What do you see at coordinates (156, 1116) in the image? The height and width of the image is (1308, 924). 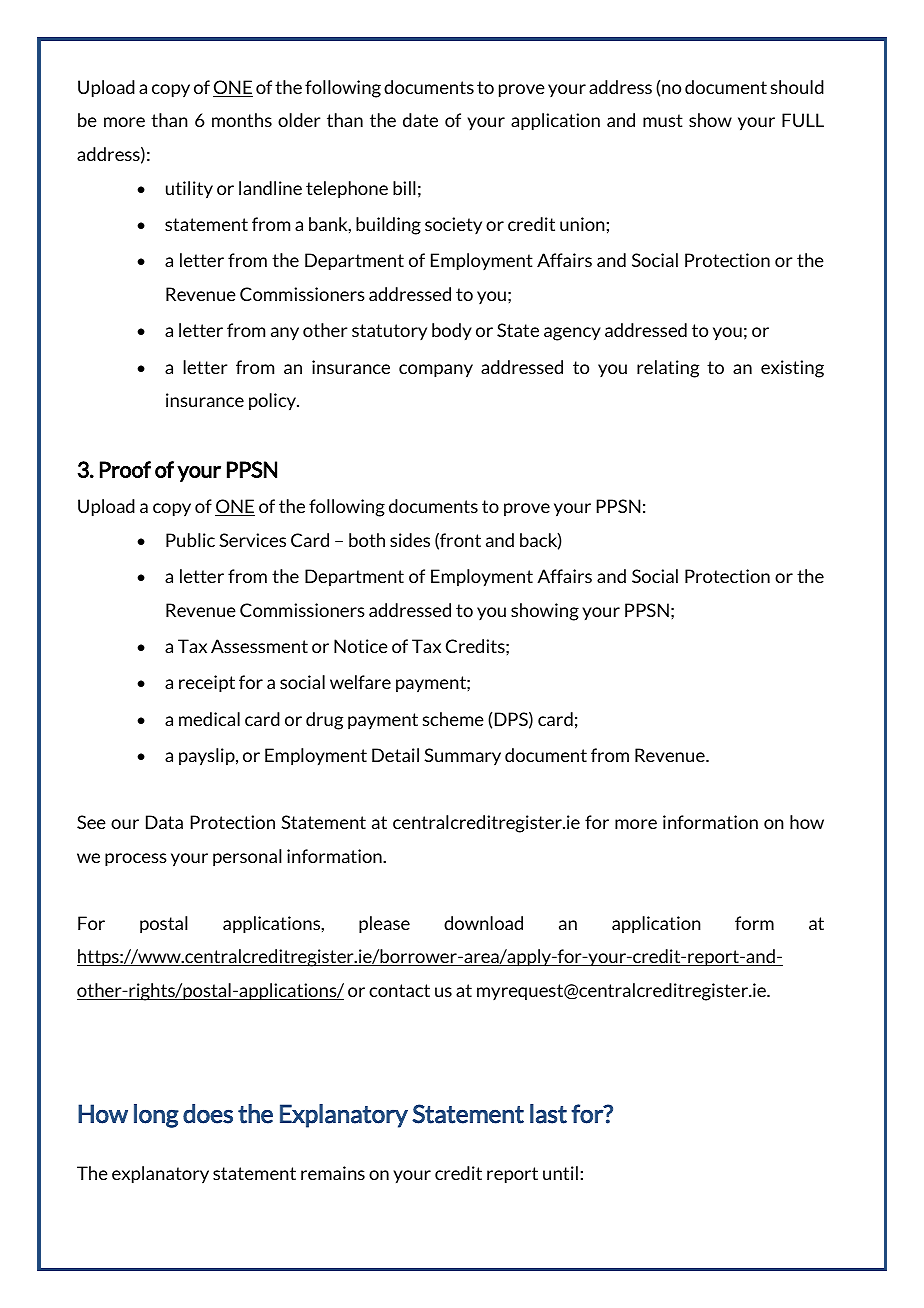 I see `long` at bounding box center [156, 1116].
